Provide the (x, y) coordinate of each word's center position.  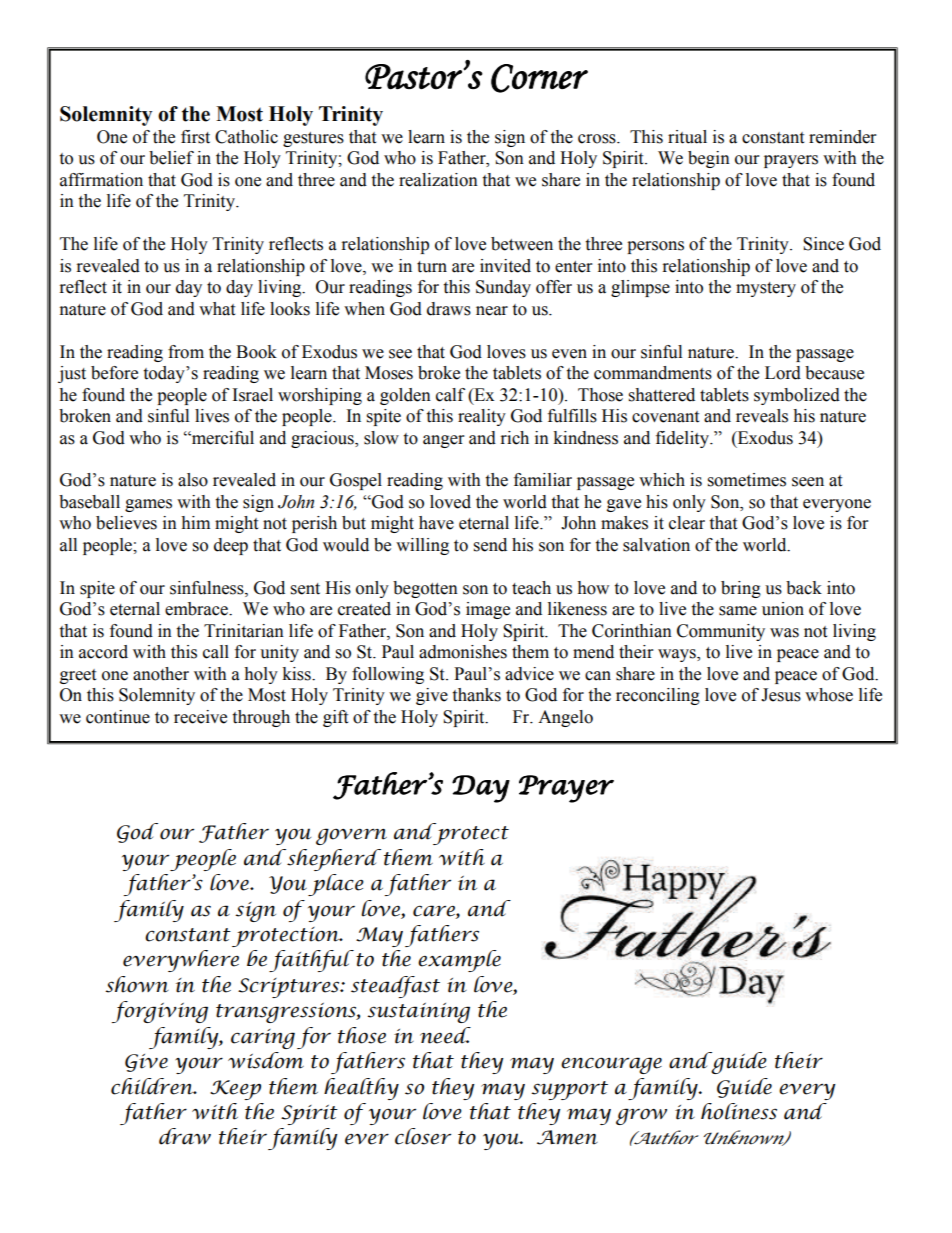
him (195, 522)
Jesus (781, 695)
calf (450, 395)
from (186, 352)
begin (709, 159)
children (153, 1086)
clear (687, 523)
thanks (476, 695)
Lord (783, 373)
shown (137, 984)
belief (171, 158)
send (490, 545)
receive (200, 717)
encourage (611, 1065)
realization (438, 180)
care (435, 911)
